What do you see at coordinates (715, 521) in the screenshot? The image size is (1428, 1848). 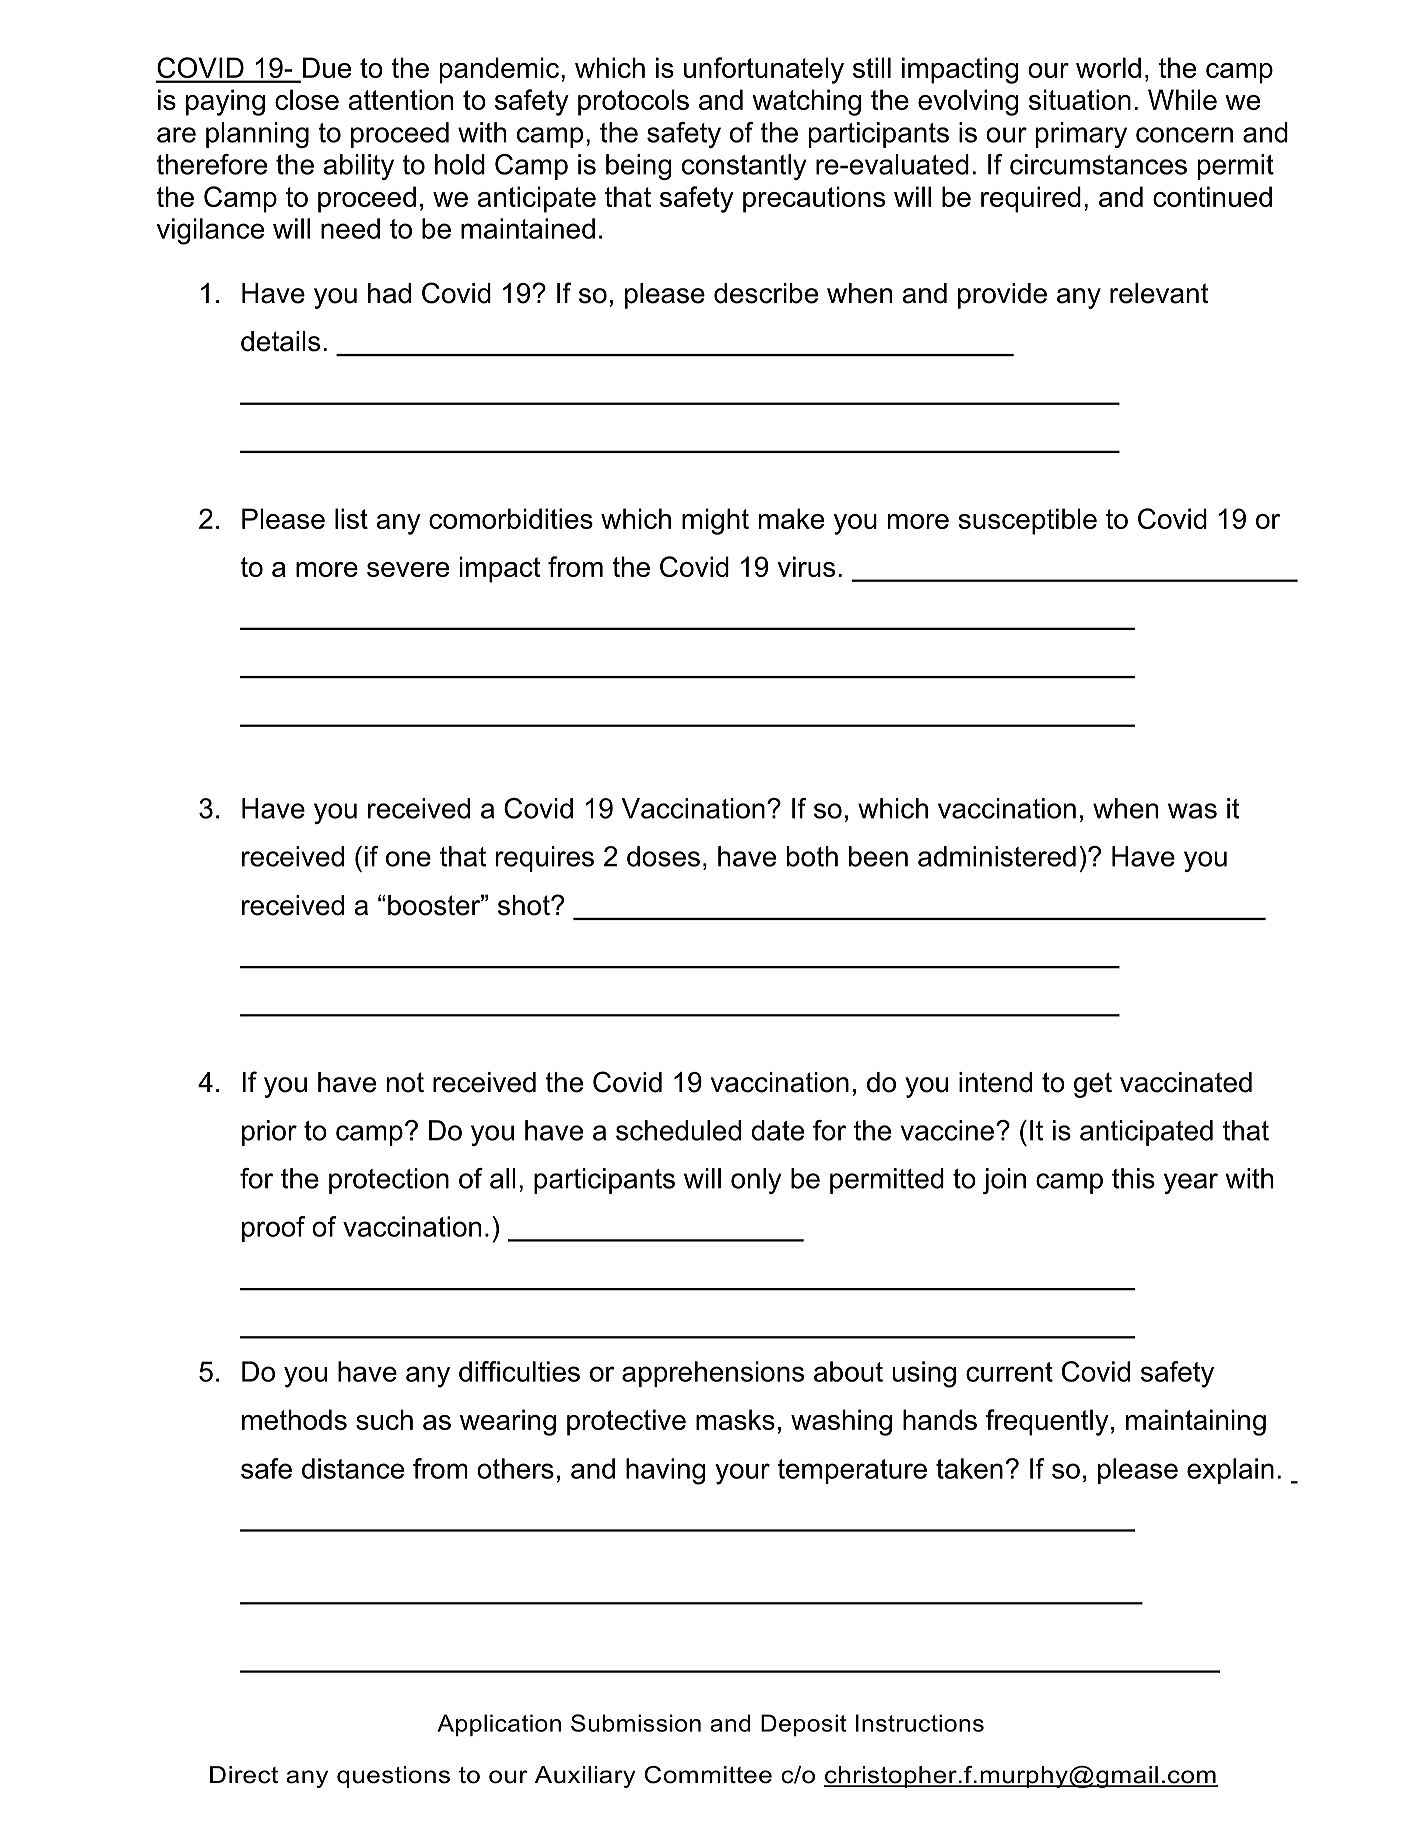 I see `might` at bounding box center [715, 521].
